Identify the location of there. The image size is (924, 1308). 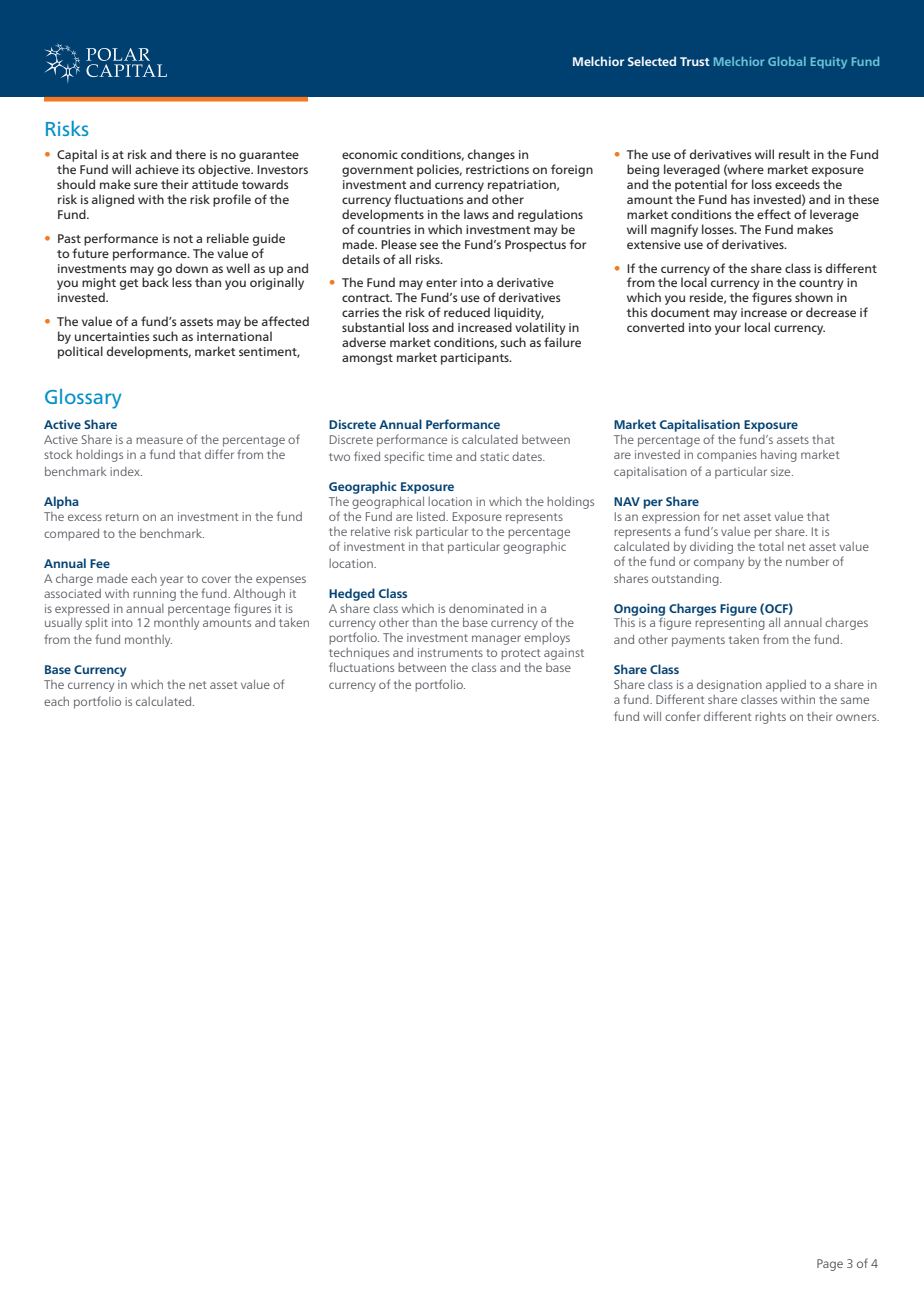
(190, 154).
